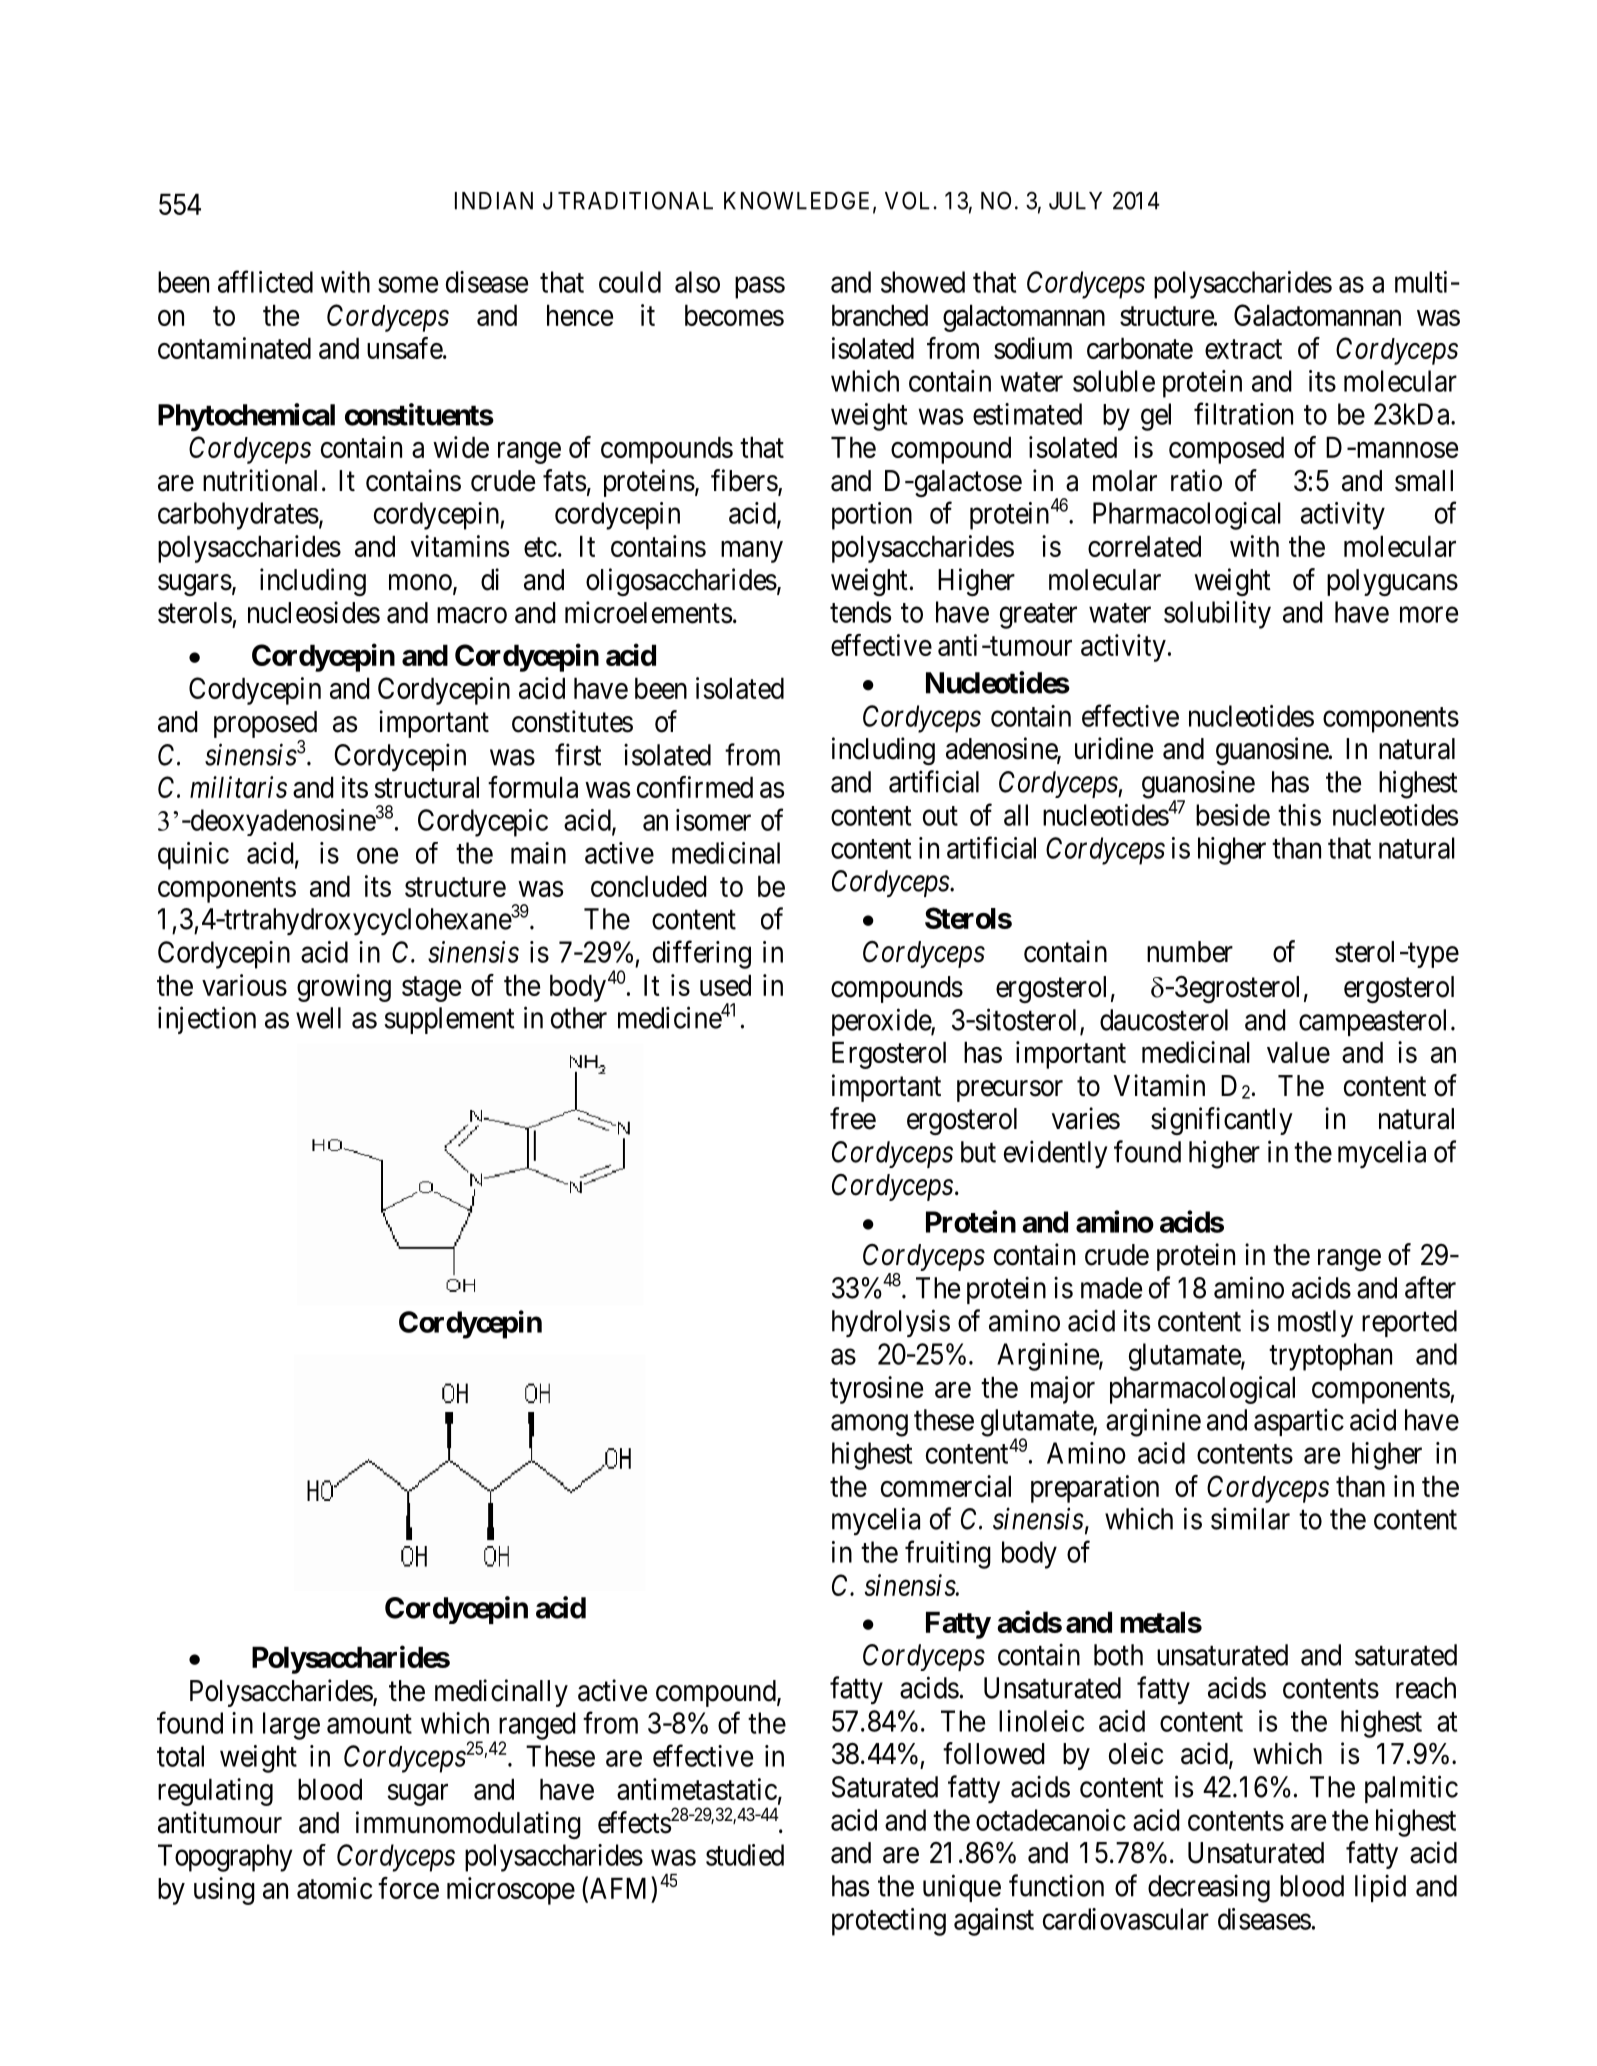 The width and height of the page is (1597, 2066). Describe the element at coordinates (1299, 1422) in the page. I see `aspartic` at that location.
